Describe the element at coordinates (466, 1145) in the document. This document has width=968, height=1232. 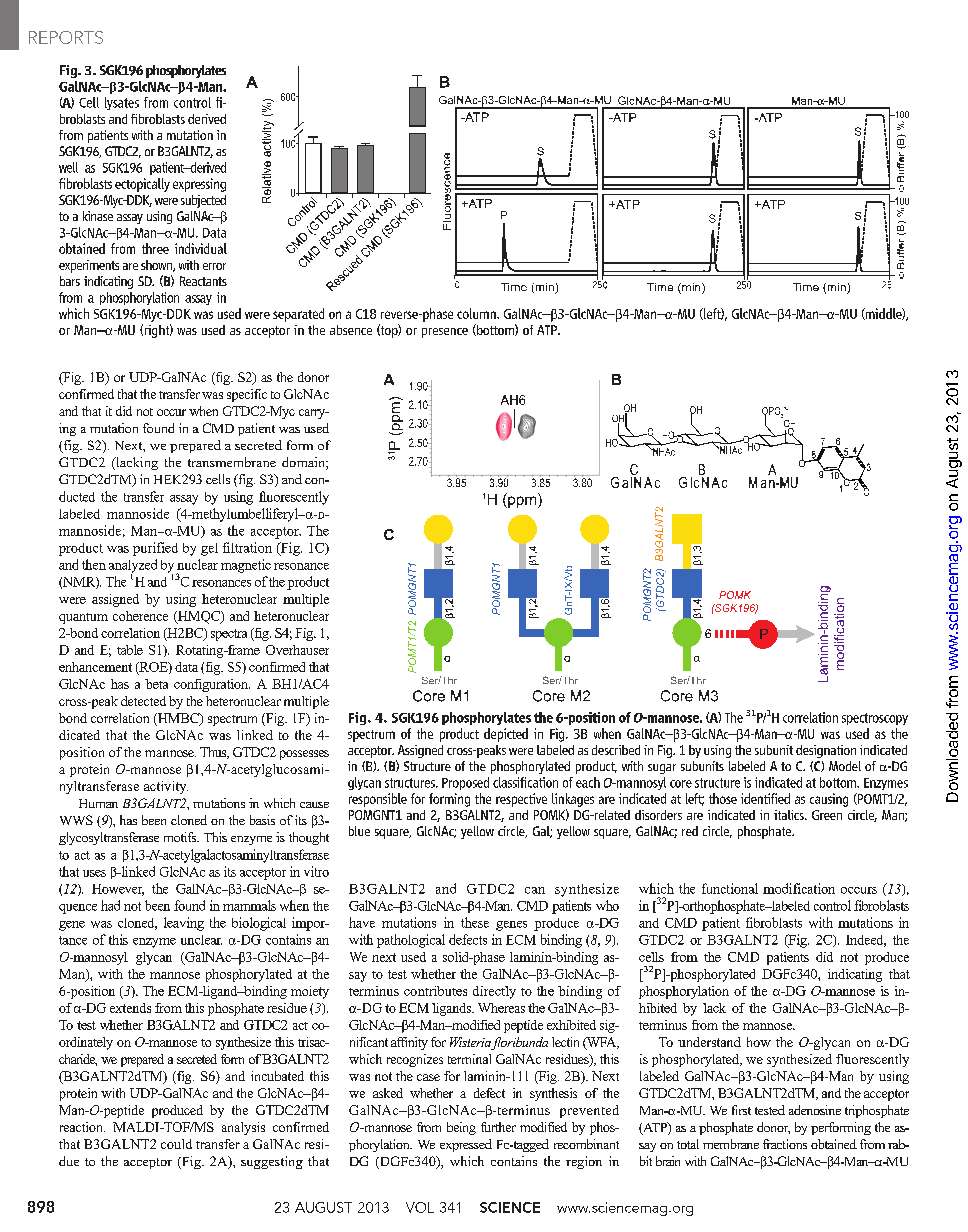
I see `expressed` at that location.
